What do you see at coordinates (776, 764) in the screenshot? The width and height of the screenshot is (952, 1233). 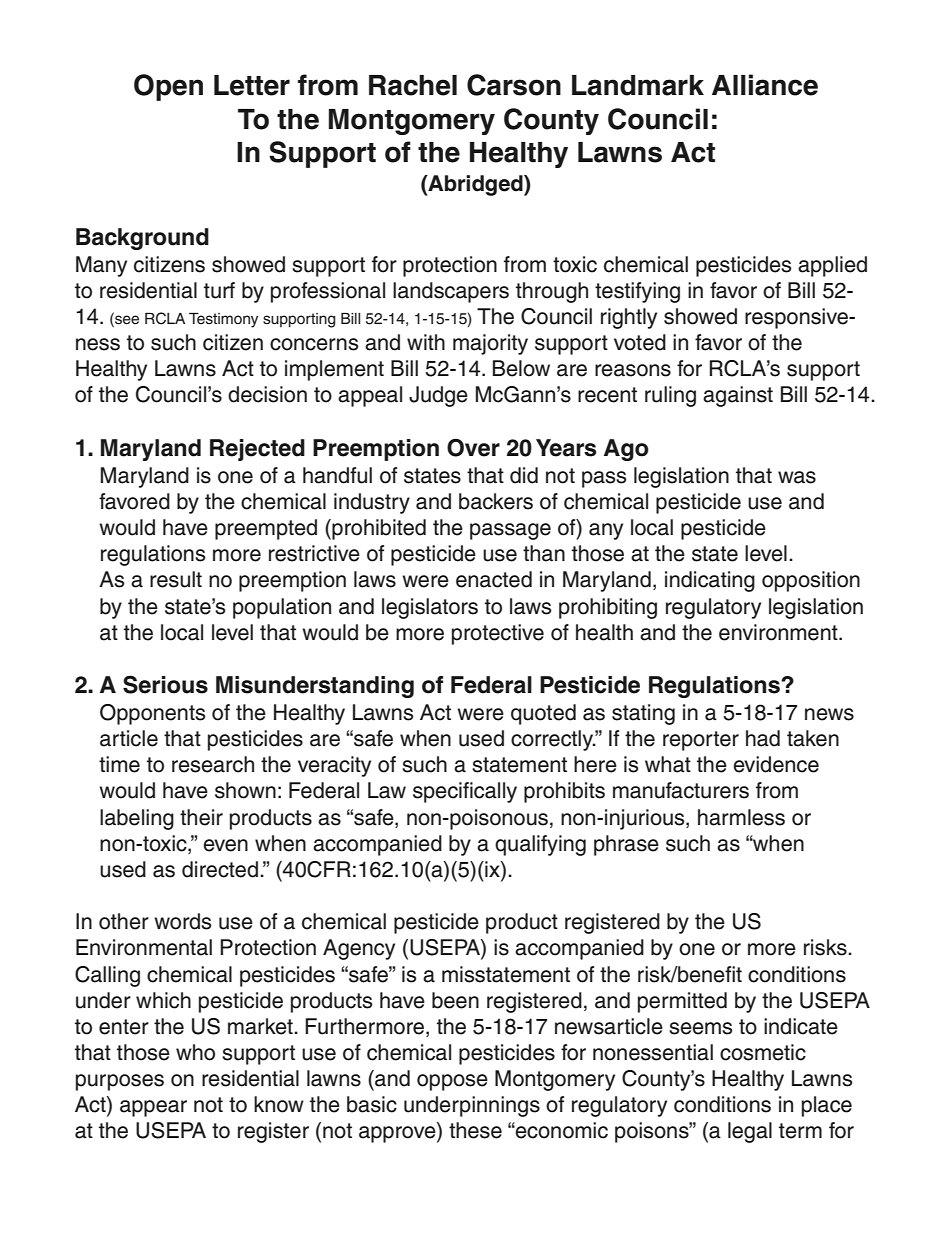 I see `evidence` at bounding box center [776, 764].
